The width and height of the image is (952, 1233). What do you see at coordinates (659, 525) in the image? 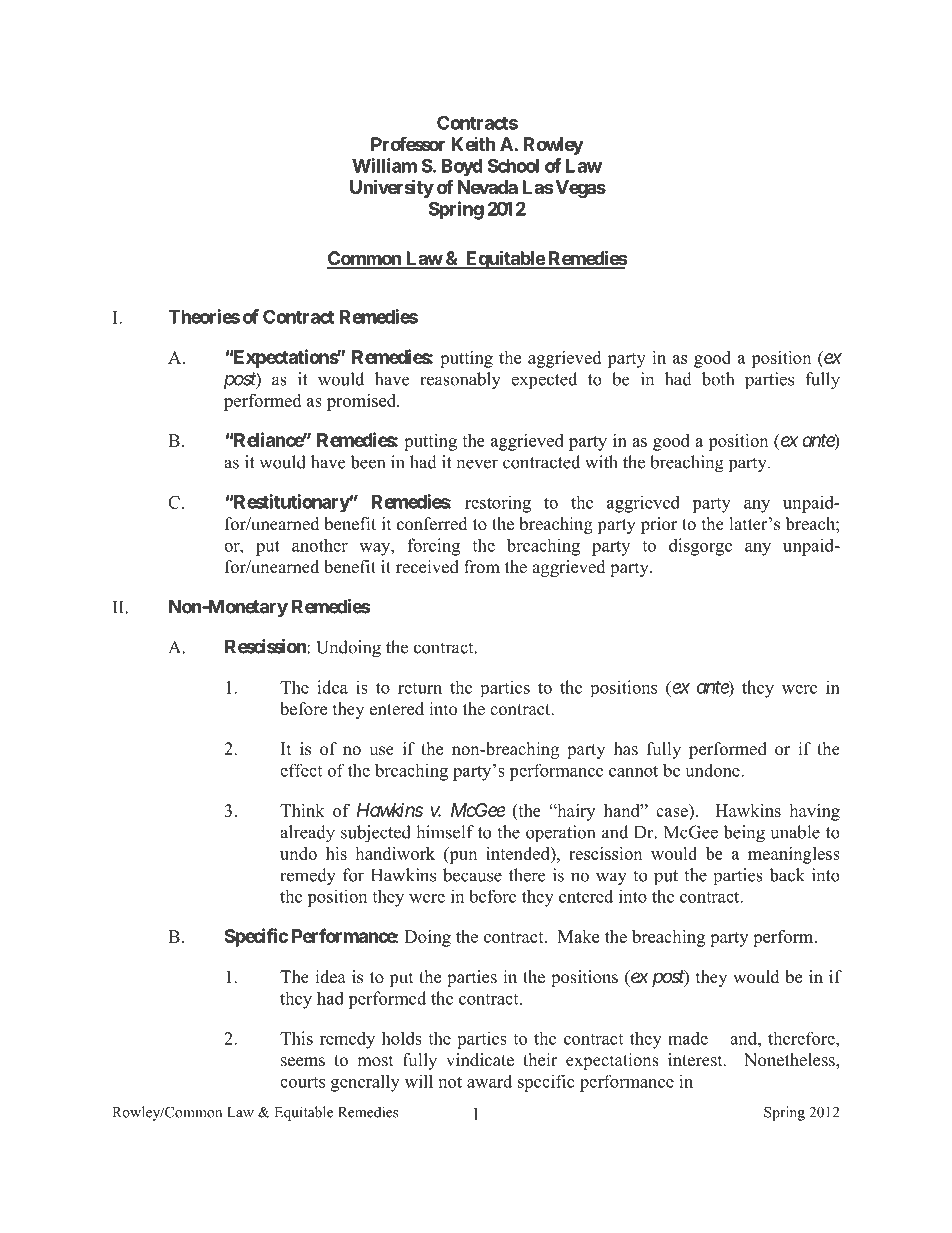
I see `prior` at bounding box center [659, 525].
